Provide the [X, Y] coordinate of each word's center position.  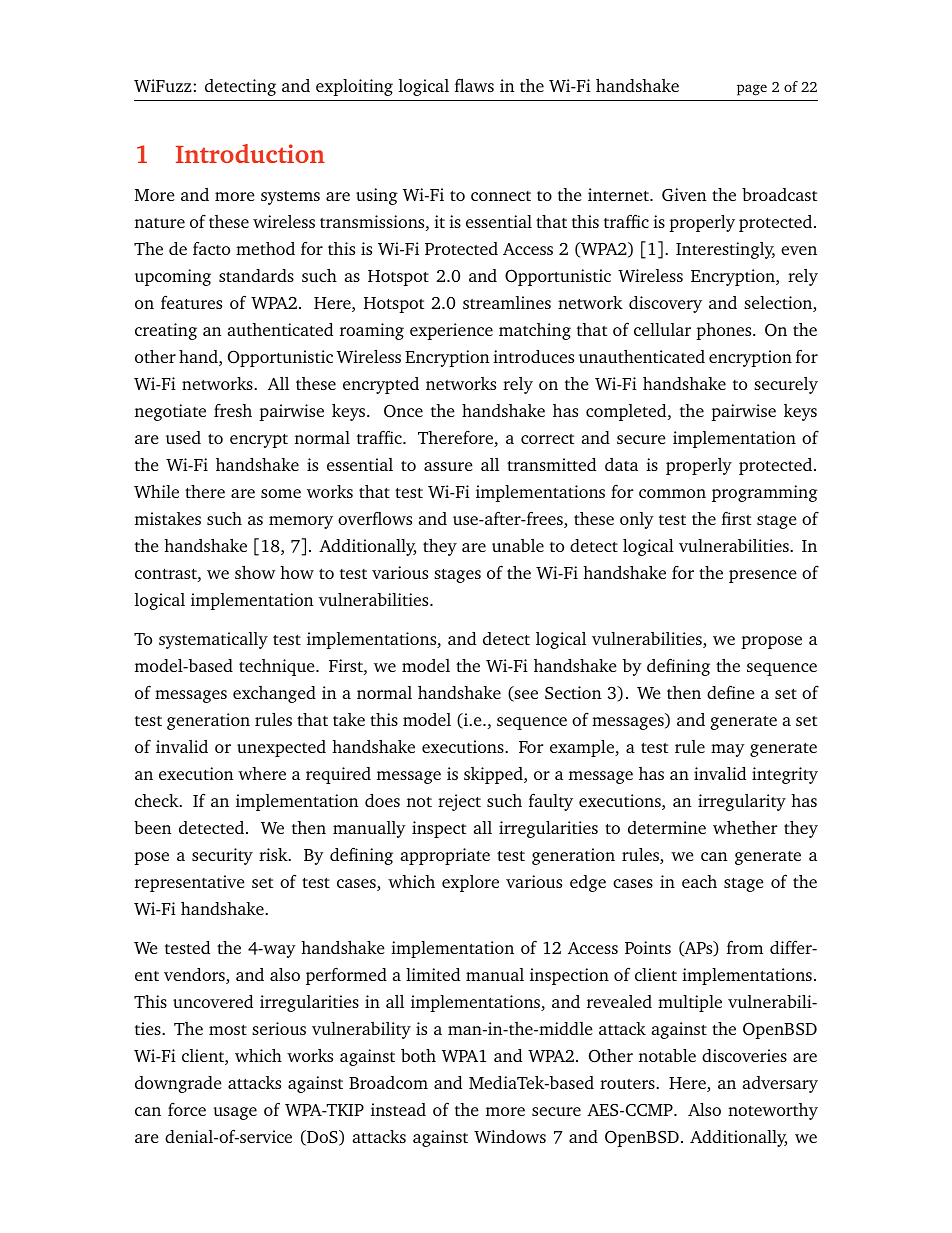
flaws [474, 85]
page [752, 90]
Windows [510, 1136]
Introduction [250, 153]
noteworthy [773, 1111]
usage [235, 1113]
